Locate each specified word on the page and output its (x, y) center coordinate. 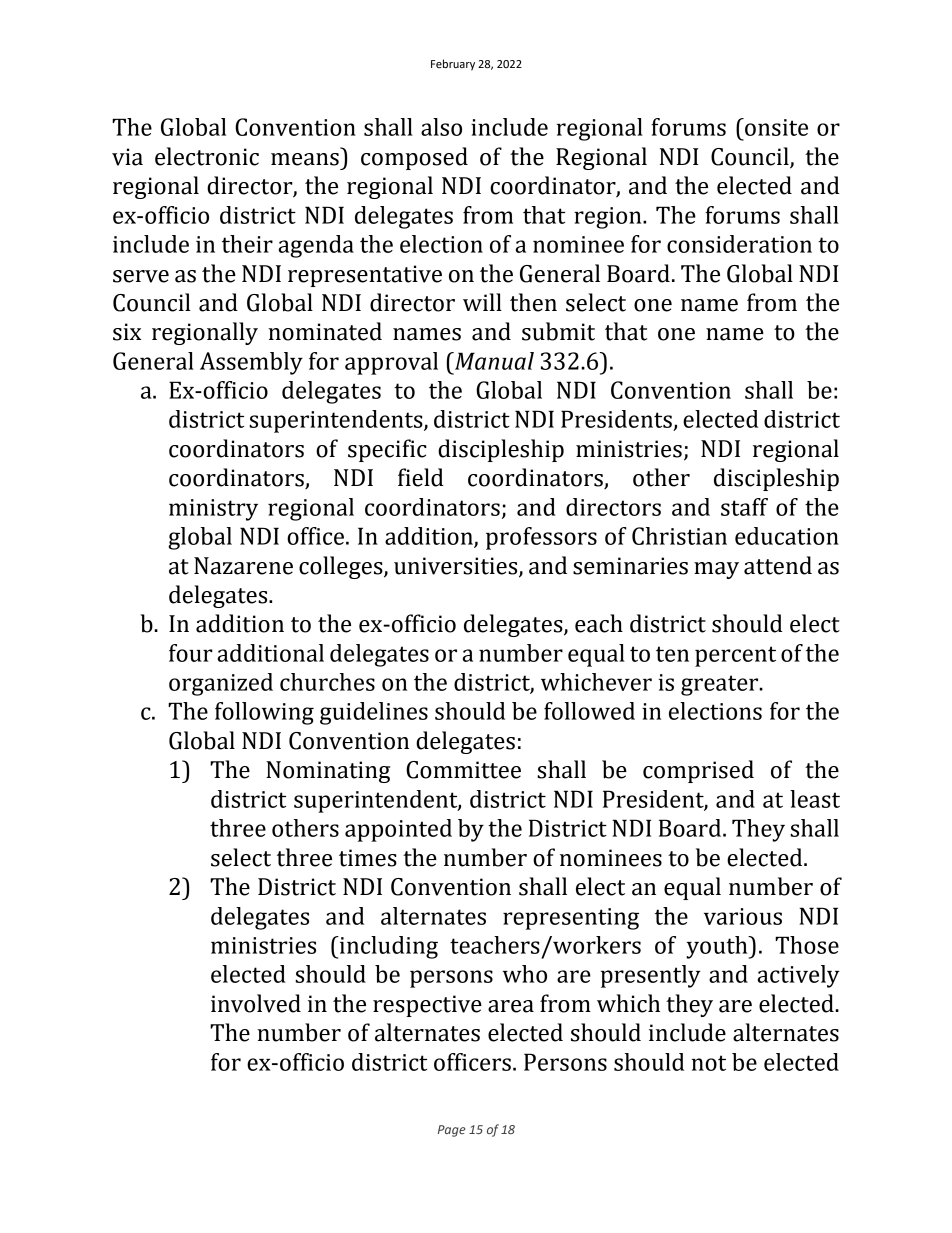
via (127, 157)
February (453, 65)
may (716, 570)
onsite (775, 127)
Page (452, 1131)
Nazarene (243, 566)
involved (256, 1003)
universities (457, 566)
